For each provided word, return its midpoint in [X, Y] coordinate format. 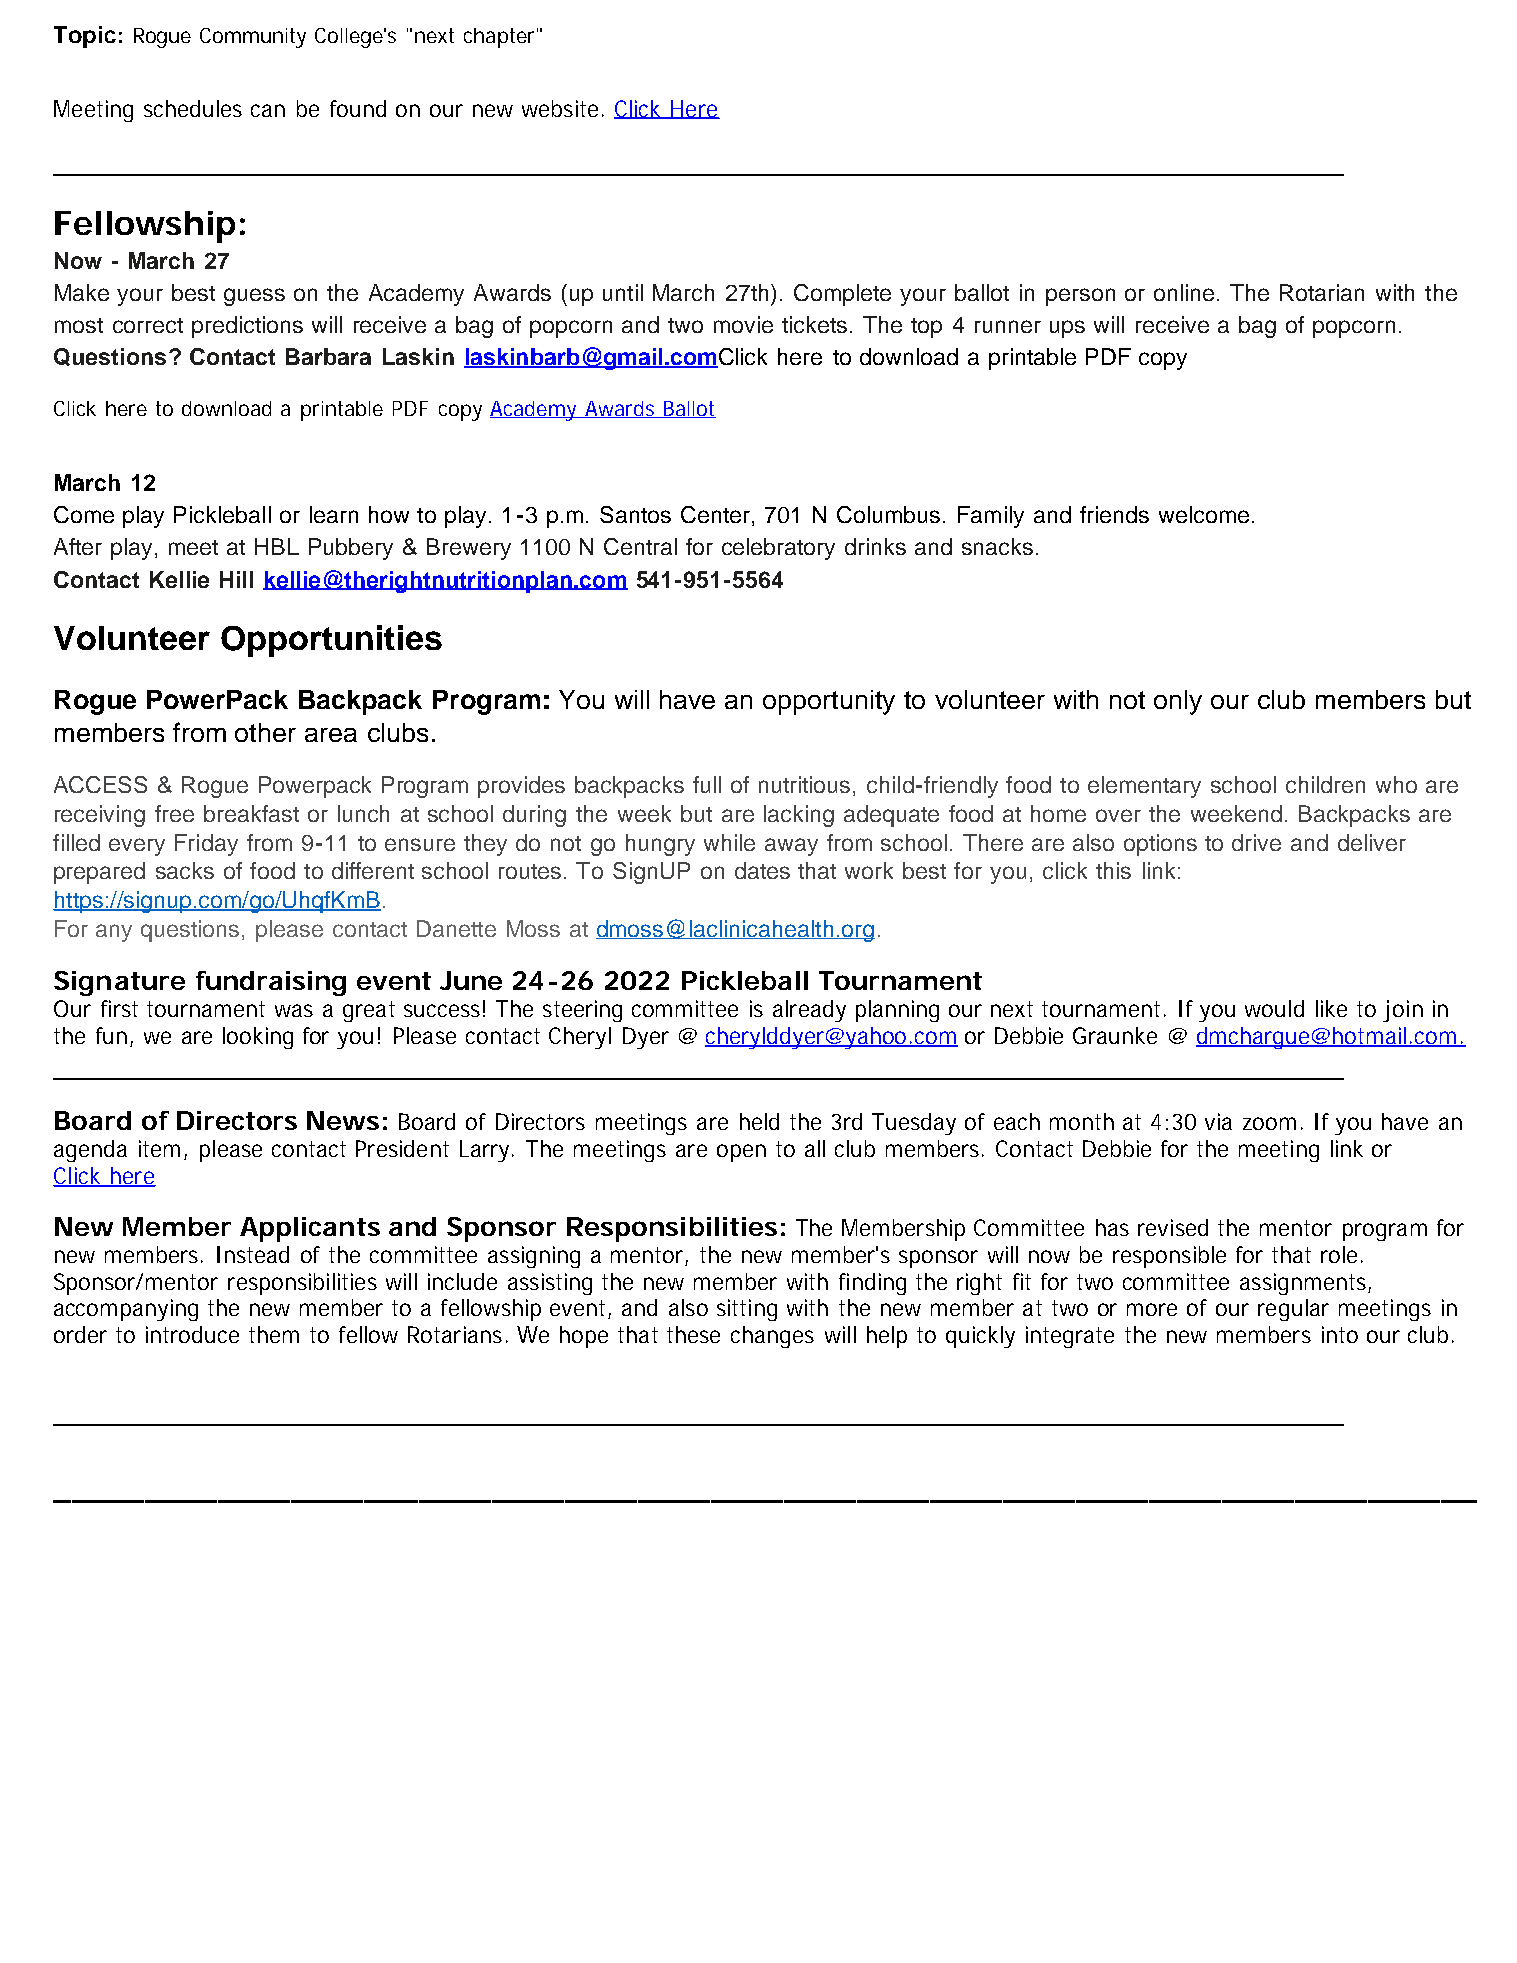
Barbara [328, 356]
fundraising [271, 983]
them [274, 1334]
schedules [193, 108]
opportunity [829, 702]
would [1274, 1008]
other [265, 732]
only [1178, 702]
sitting [747, 1310]
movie [743, 324]
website [560, 108]
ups [1067, 329]
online [1184, 292]
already [809, 1011]
